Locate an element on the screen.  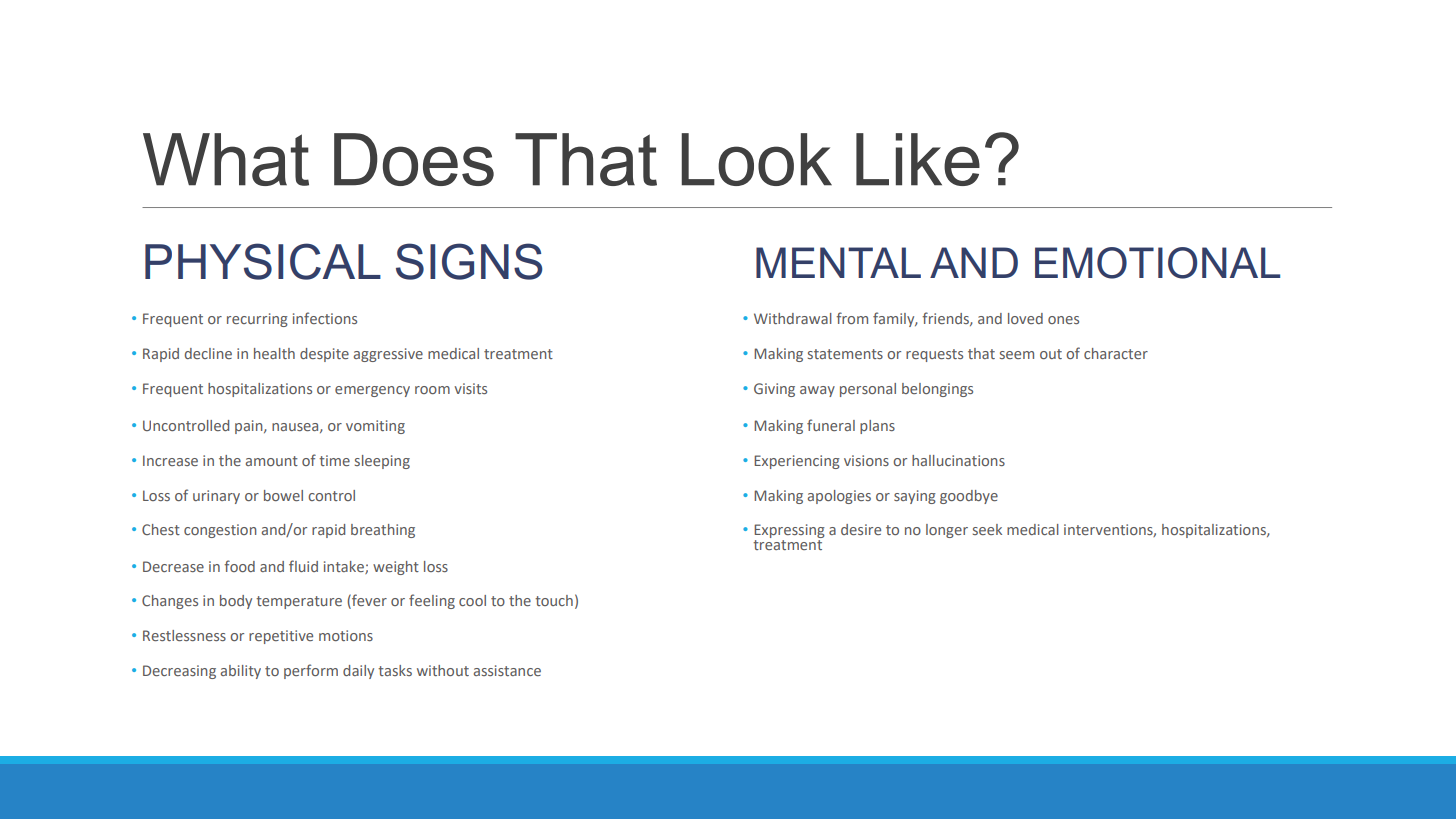
Giving is located at coordinates (774, 390).
